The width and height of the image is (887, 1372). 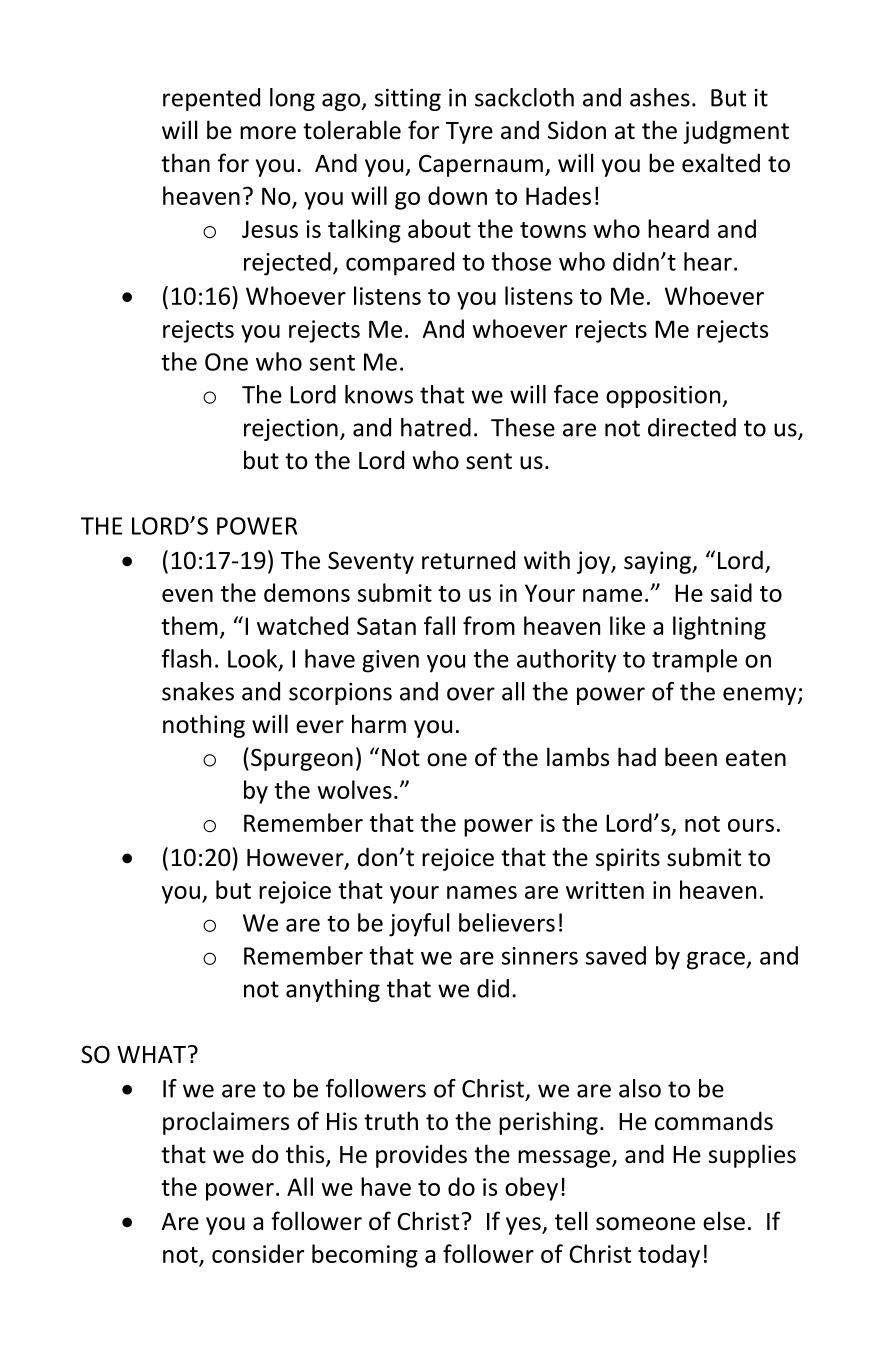 What do you see at coordinates (469, 133) in the image?
I see `Tyre` at bounding box center [469, 133].
